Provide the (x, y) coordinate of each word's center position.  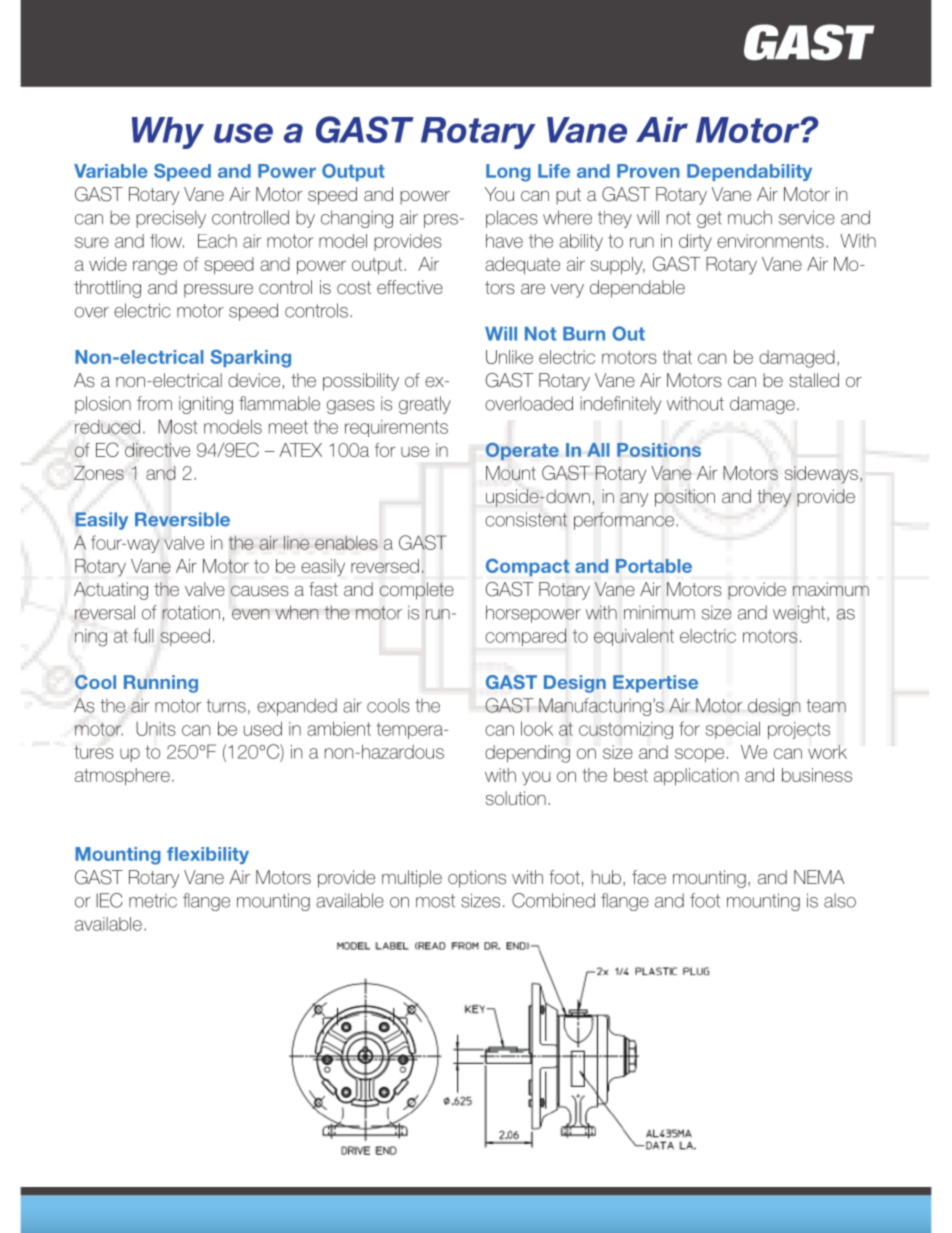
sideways (821, 475)
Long (508, 173)
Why (168, 133)
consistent (526, 519)
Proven (648, 171)
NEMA (819, 877)
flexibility (208, 855)
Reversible (182, 519)
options (477, 879)
